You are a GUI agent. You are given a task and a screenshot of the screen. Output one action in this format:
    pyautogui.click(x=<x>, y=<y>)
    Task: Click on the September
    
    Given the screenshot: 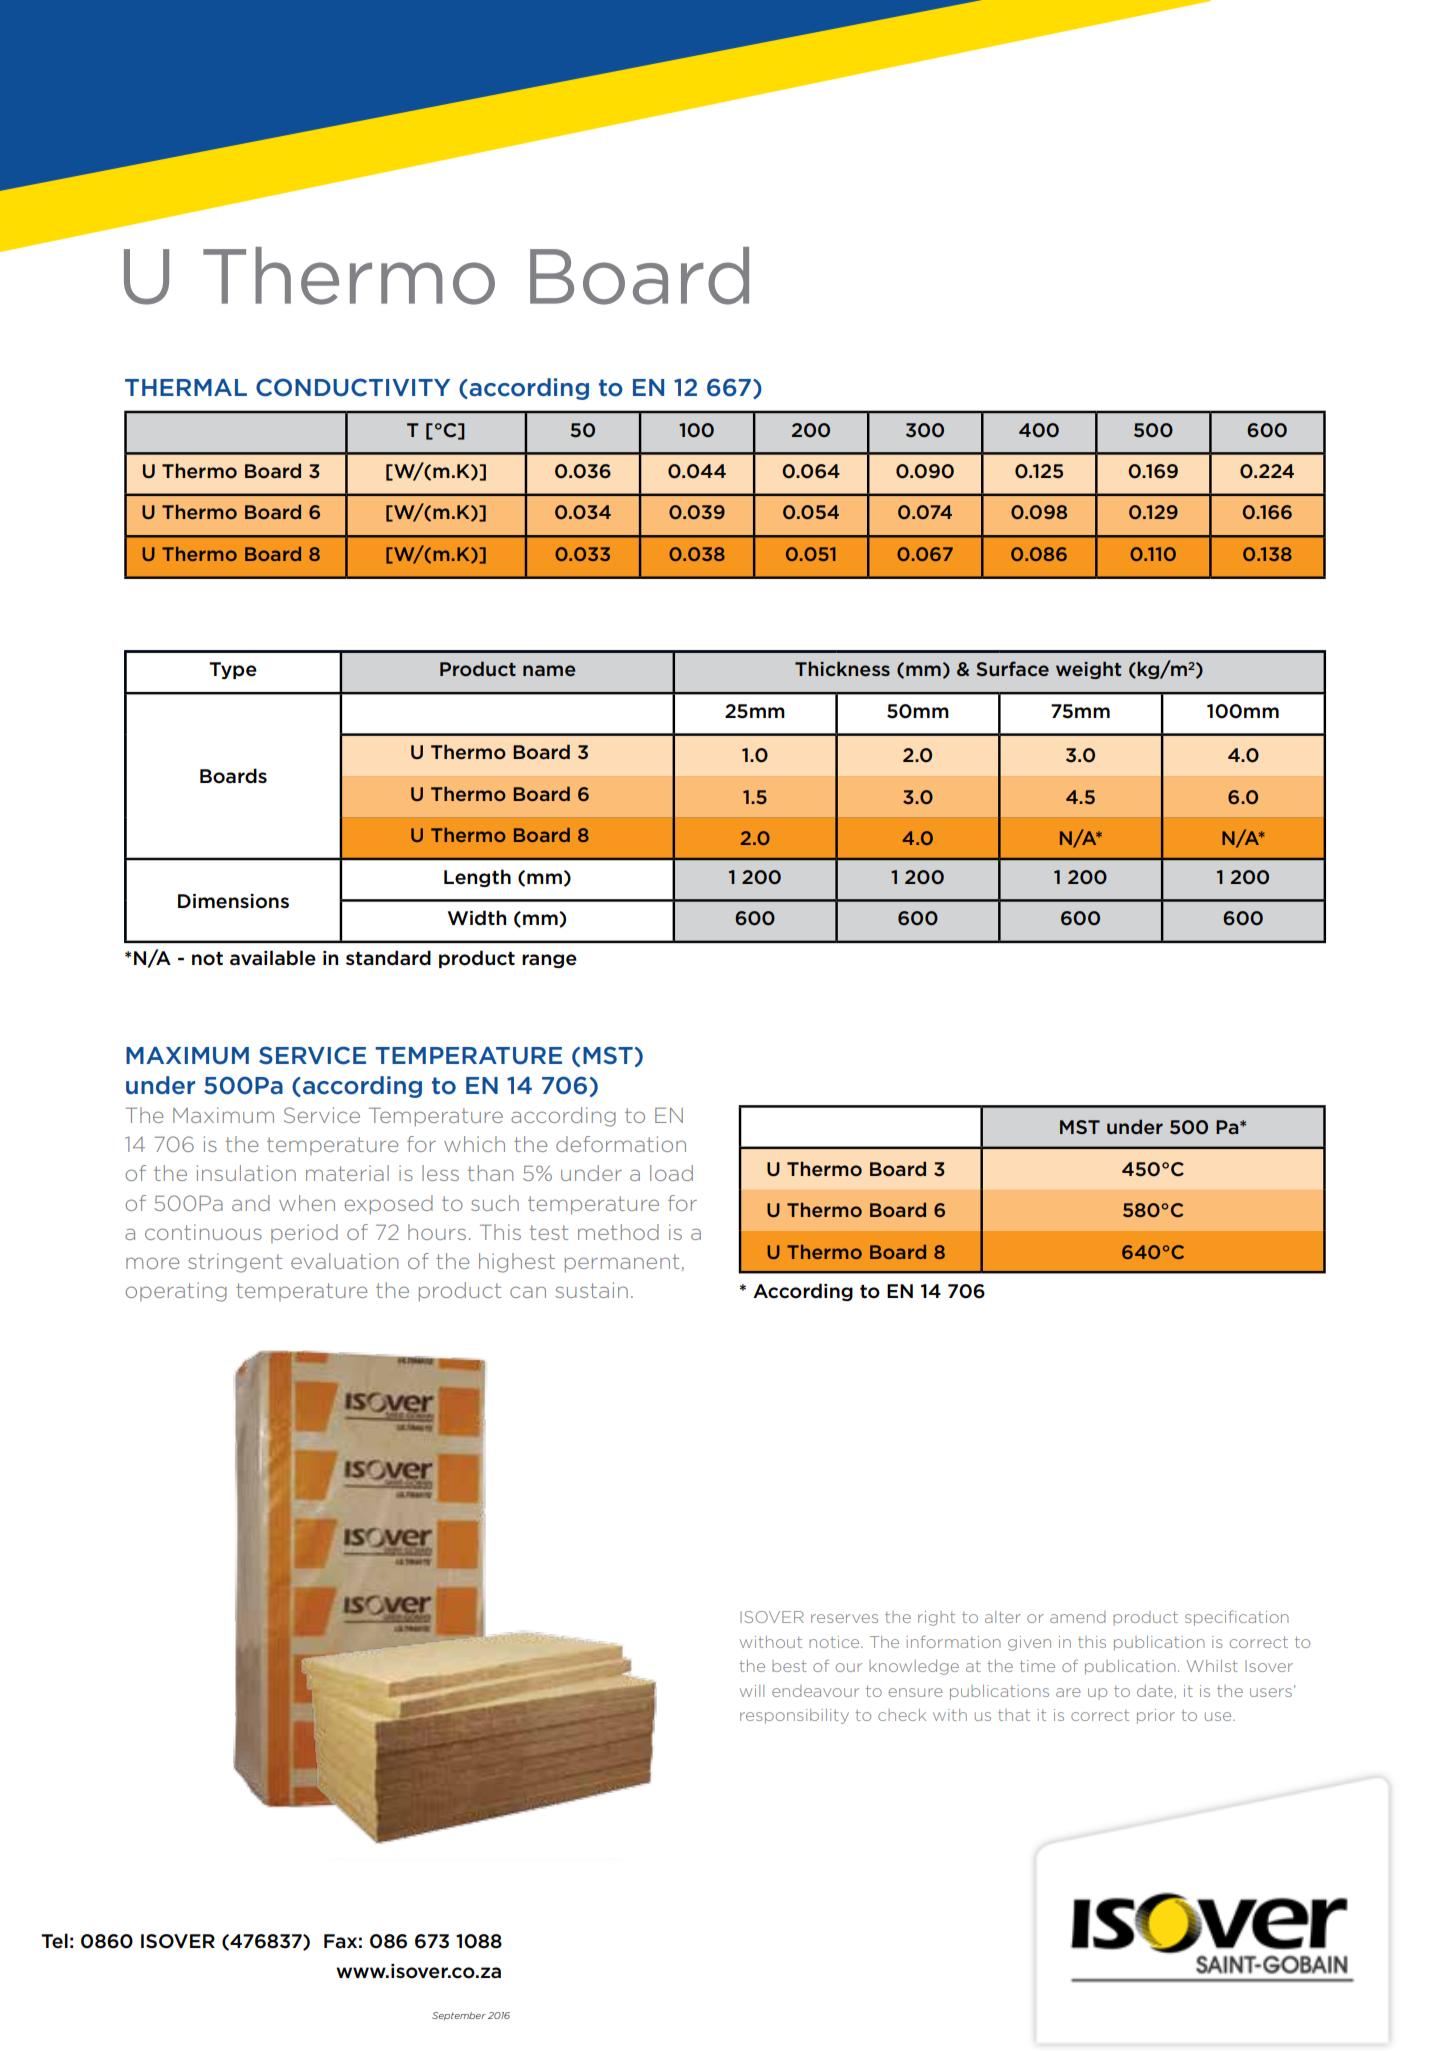 What is the action you would take?
    pyautogui.click(x=459, y=2016)
